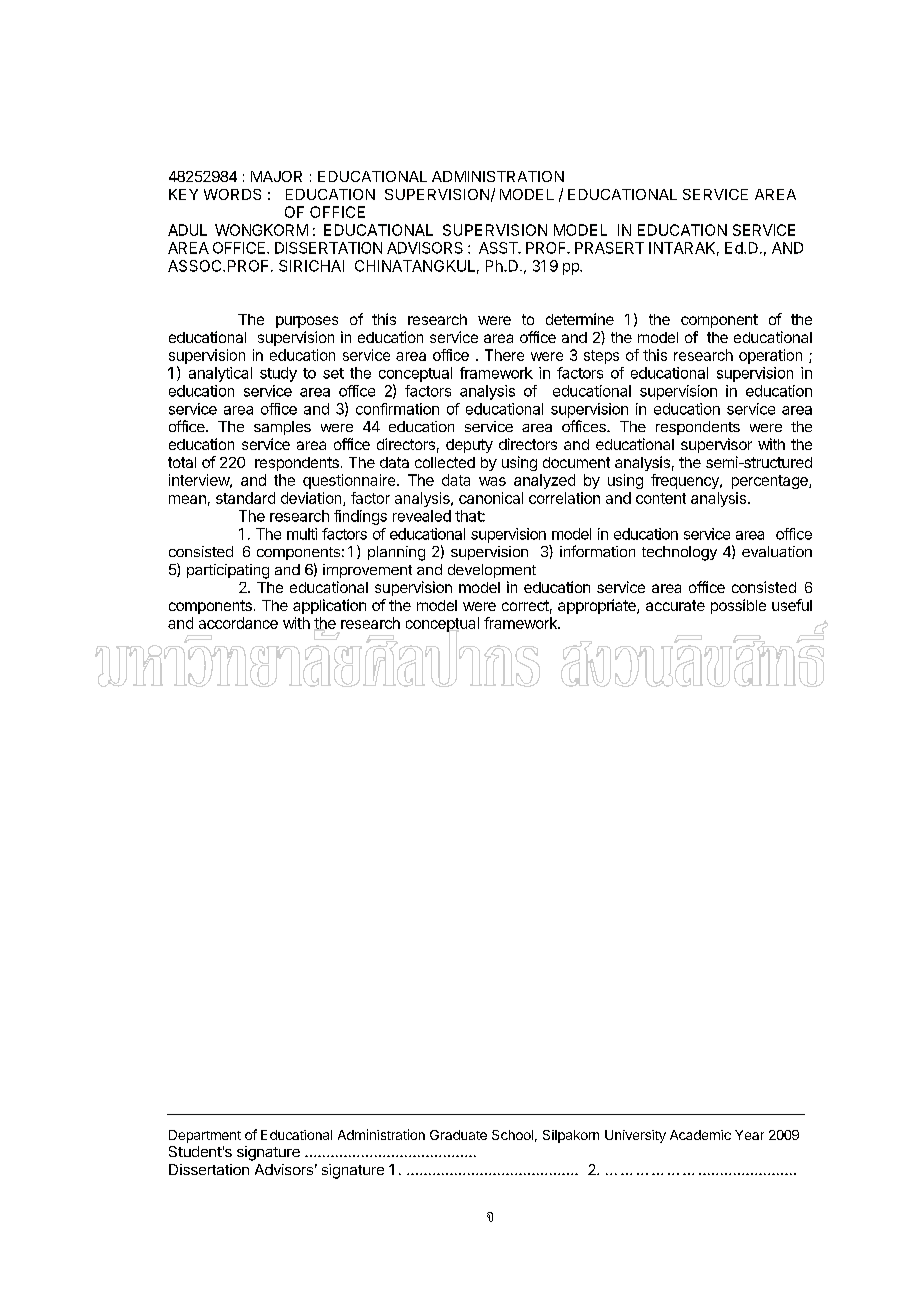 The image size is (924, 1308). Describe the element at coordinates (492, 571) in the screenshot. I see `development` at that location.
